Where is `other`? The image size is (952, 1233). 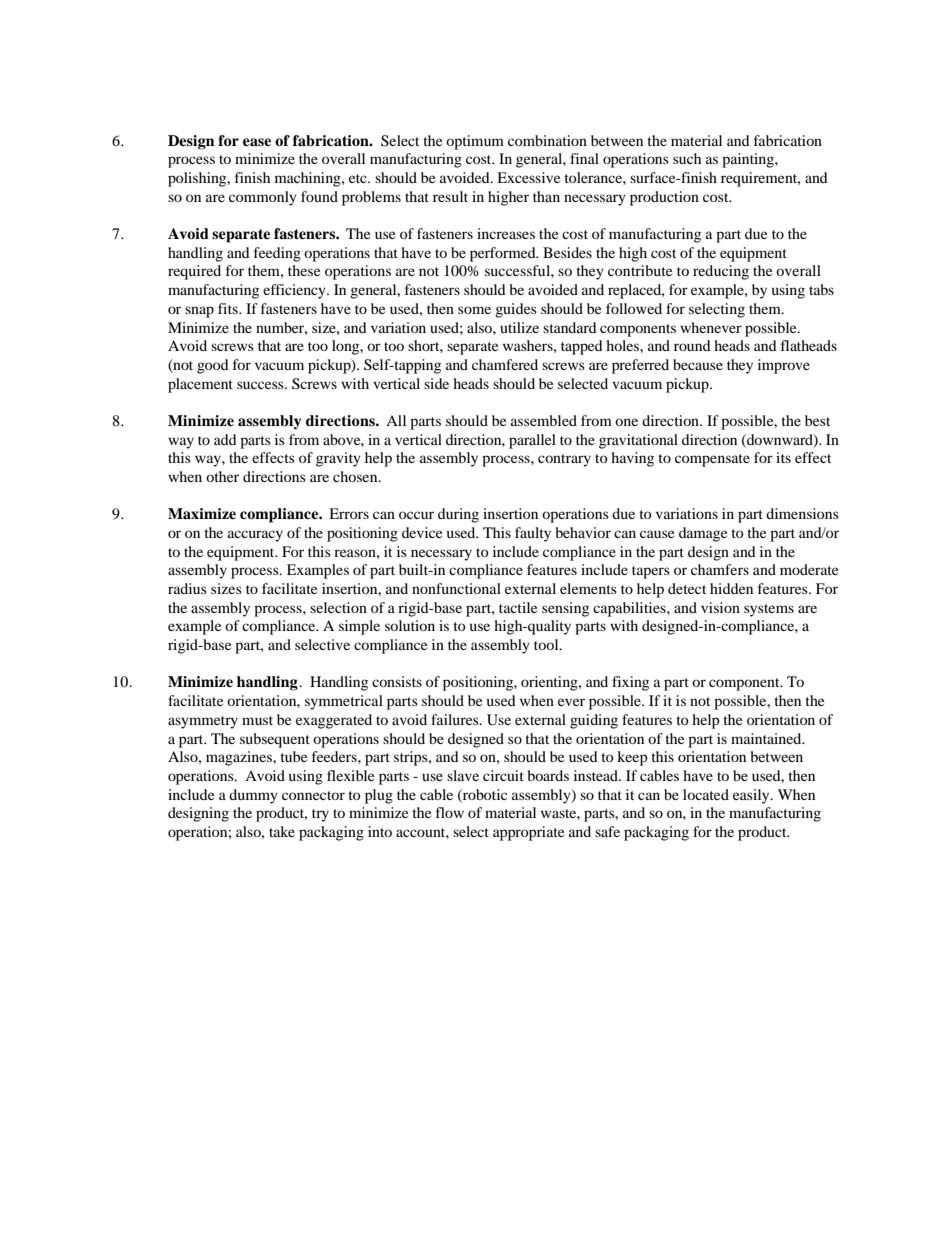
other is located at coordinates (222, 476).
